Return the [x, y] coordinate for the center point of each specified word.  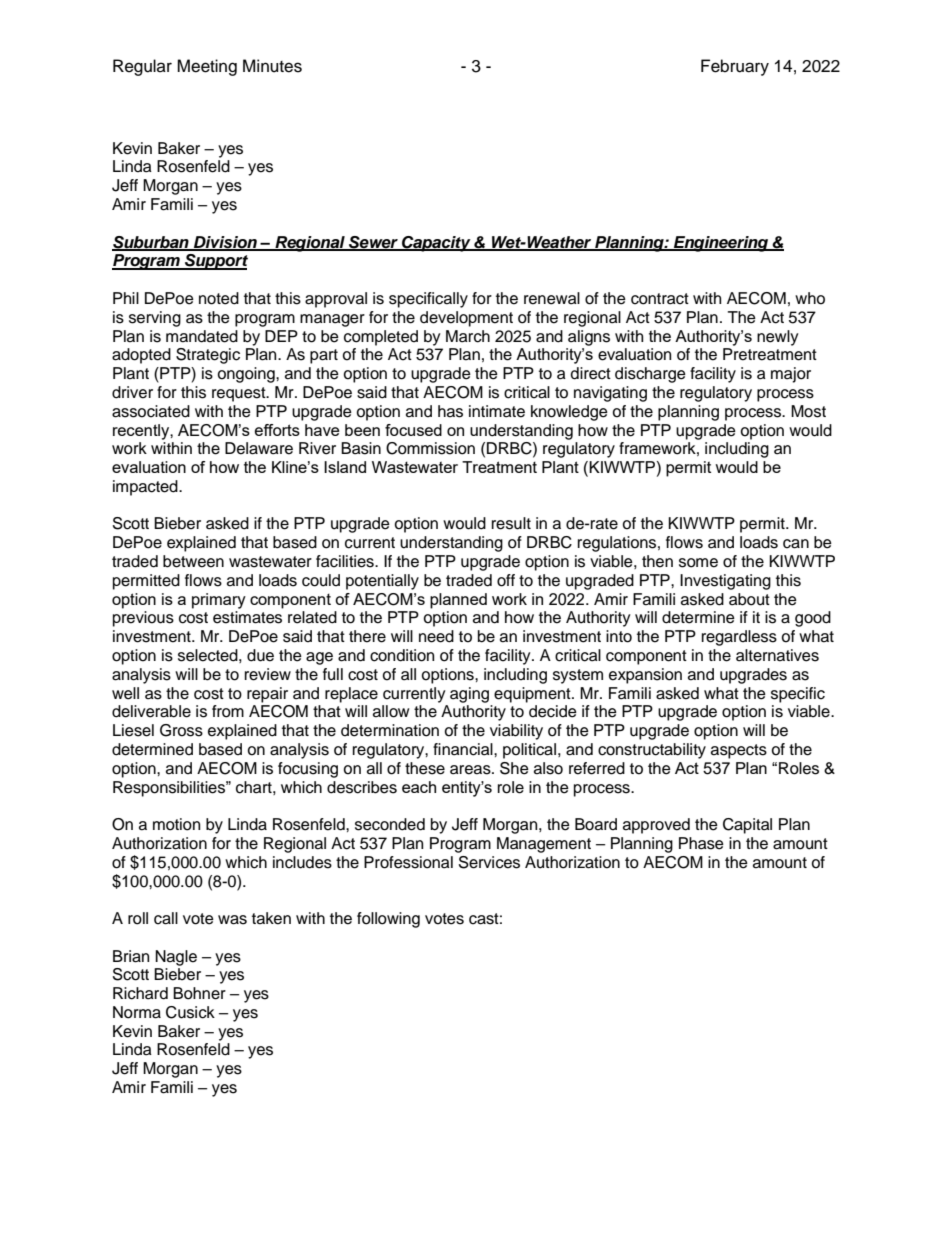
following [388, 920]
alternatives [777, 655]
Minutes [272, 66]
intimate [497, 411]
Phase [701, 843]
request [240, 394]
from [228, 711]
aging [469, 695]
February [735, 67]
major [791, 375]
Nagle [176, 958]
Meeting [207, 67]
